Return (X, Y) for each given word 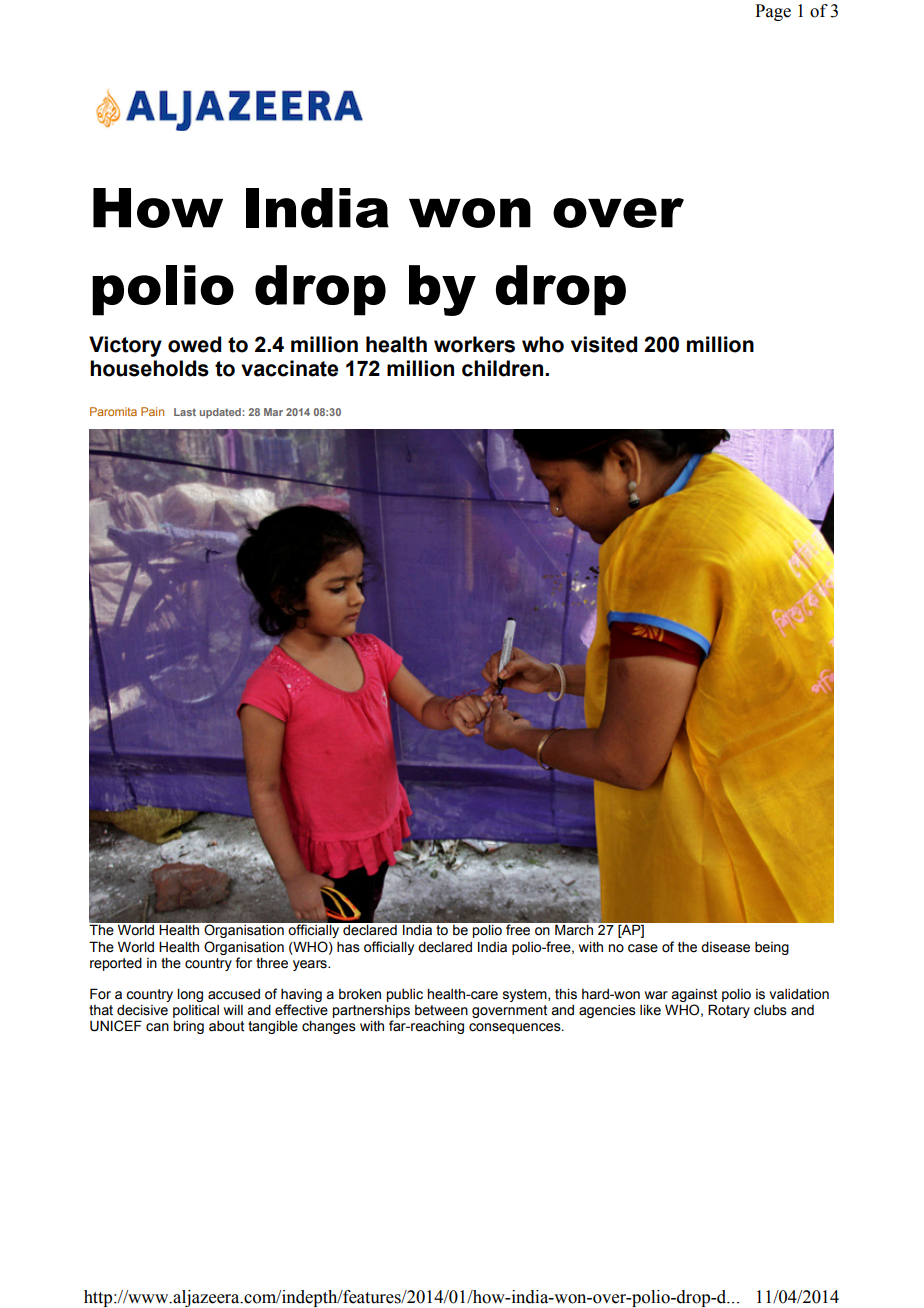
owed (194, 344)
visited (604, 344)
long (190, 995)
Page (773, 12)
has (348, 947)
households (149, 368)
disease (725, 947)
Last (185, 412)
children (504, 368)
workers (474, 344)
